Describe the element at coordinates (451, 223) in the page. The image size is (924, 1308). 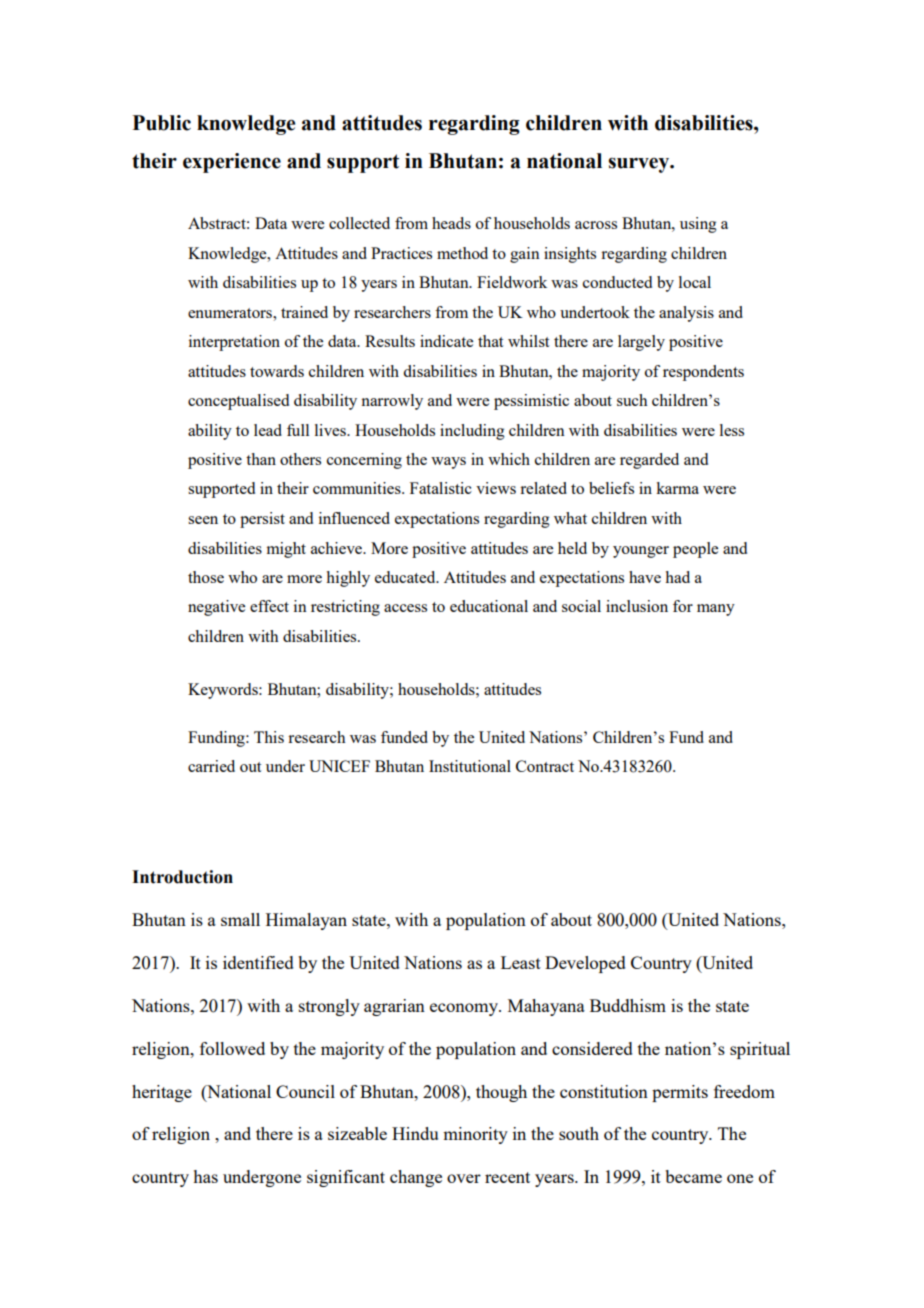
I see `heads` at that location.
